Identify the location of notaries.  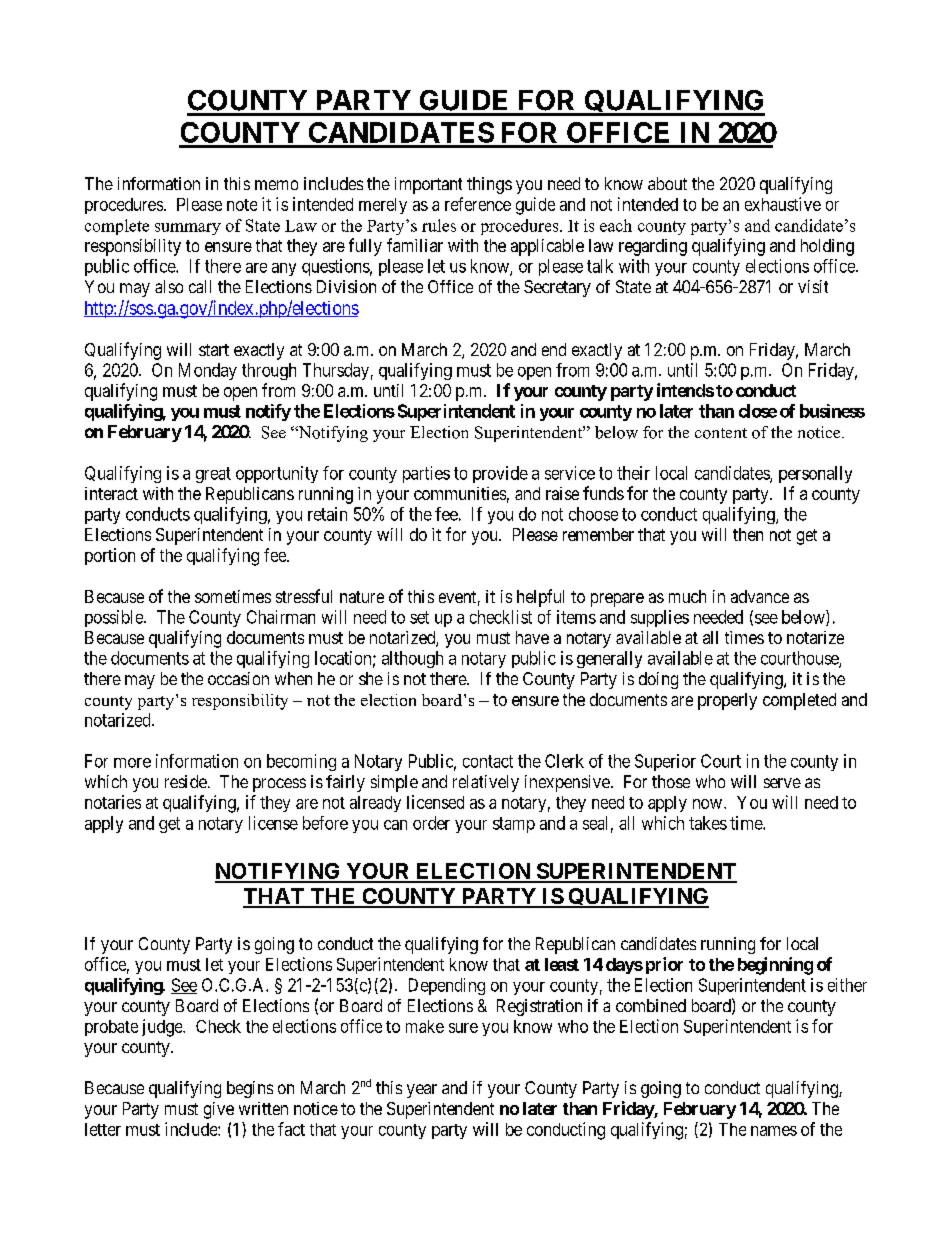
(113, 802).
